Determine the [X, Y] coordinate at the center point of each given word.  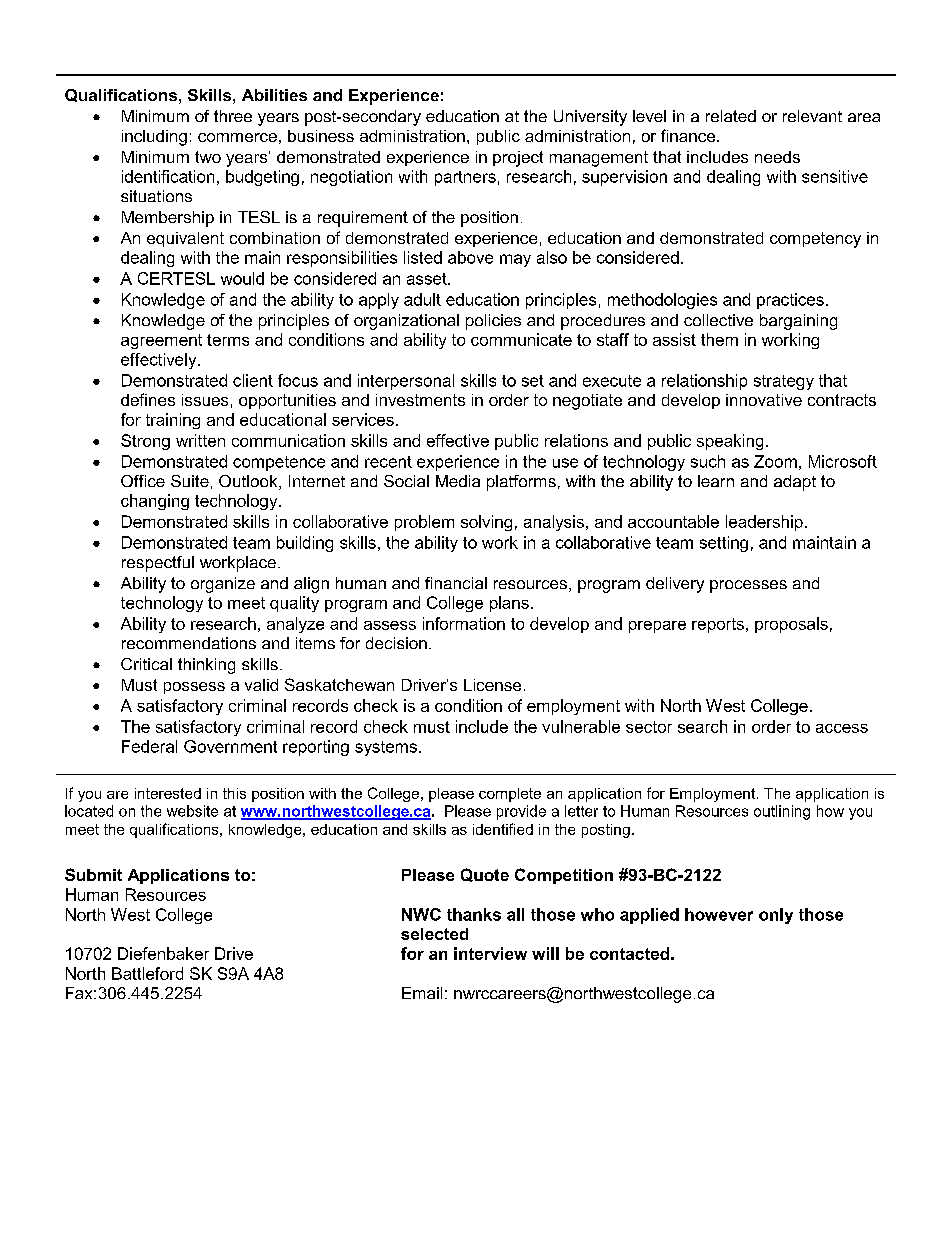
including [154, 138]
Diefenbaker [163, 953]
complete [510, 795]
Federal [149, 746]
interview [490, 953]
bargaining [798, 322]
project [518, 159]
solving [486, 523]
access [842, 728]
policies [493, 322]
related [731, 116]
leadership [764, 523]
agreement [161, 341]
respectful [158, 564]
